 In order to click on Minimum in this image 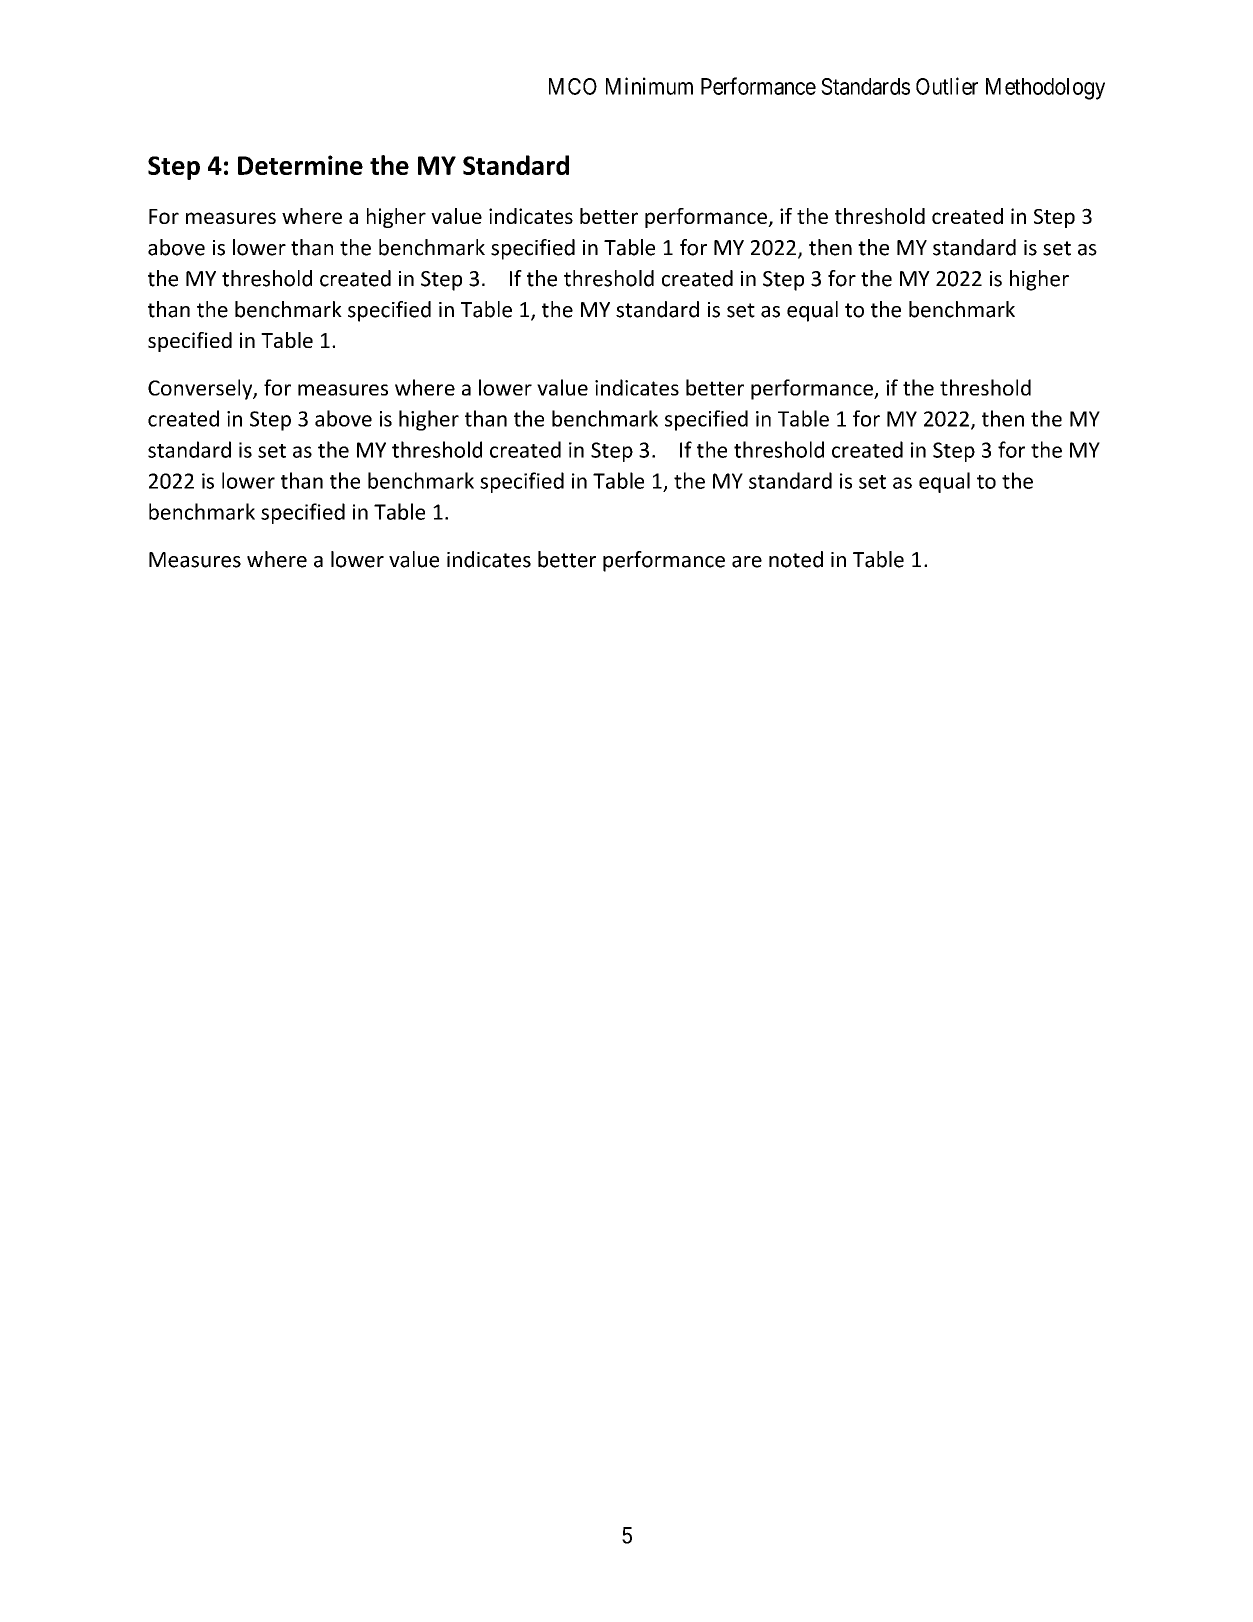, I will do `click(649, 86)`.
